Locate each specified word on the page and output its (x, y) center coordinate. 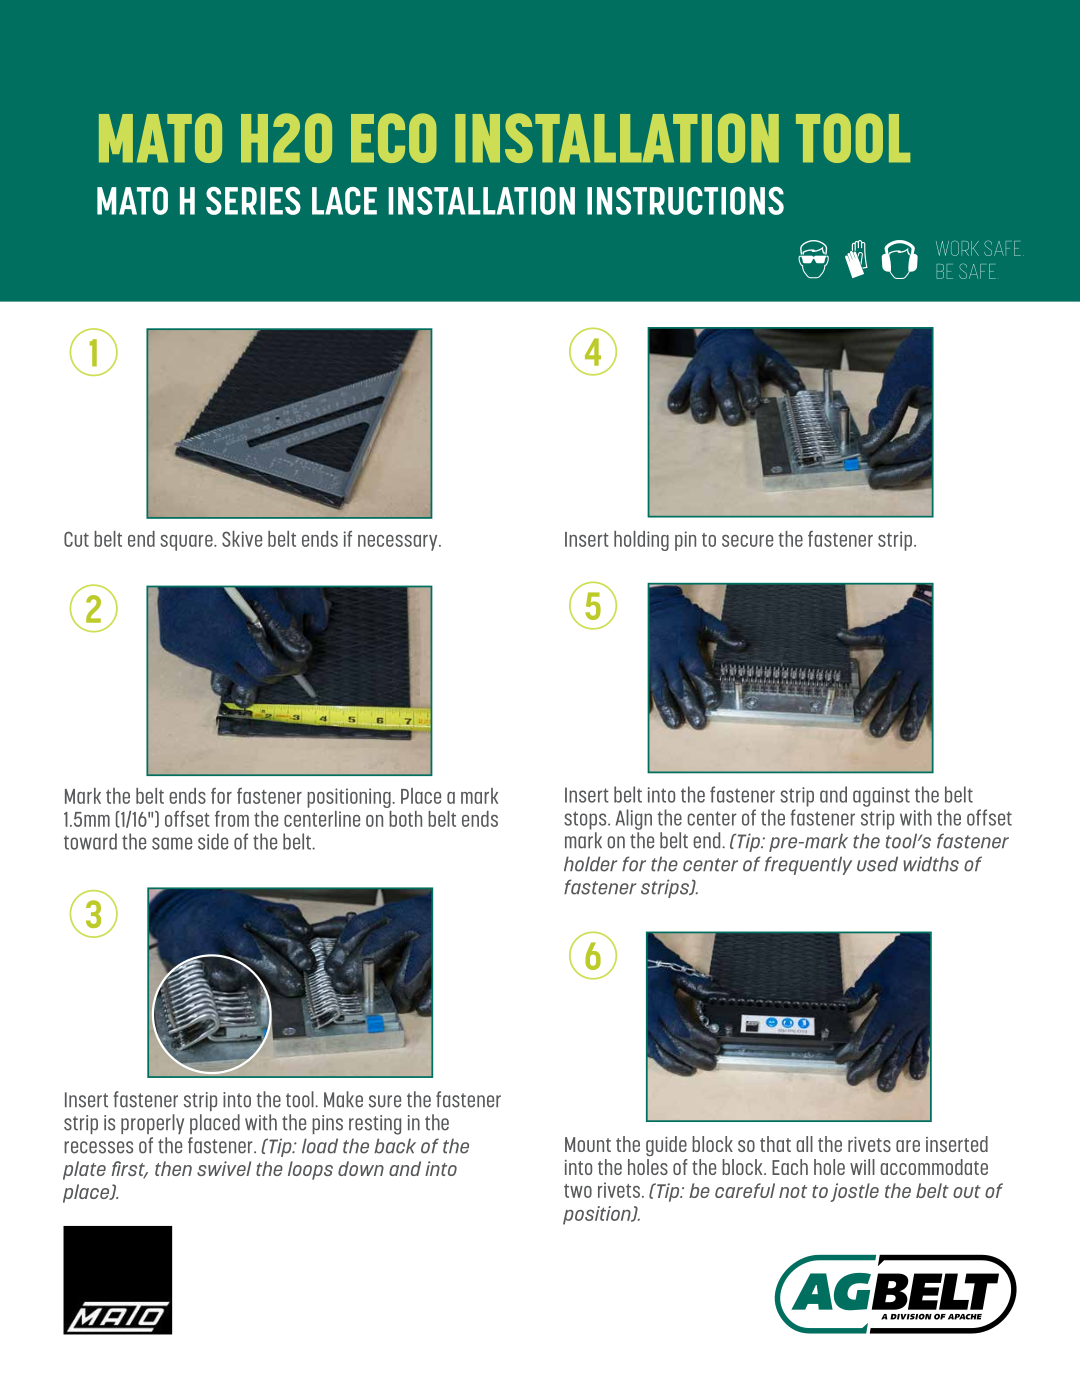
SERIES (253, 201)
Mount (588, 1144)
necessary (399, 543)
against (881, 797)
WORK (957, 248)
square (187, 543)
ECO (394, 138)
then (173, 1168)
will (862, 1167)
